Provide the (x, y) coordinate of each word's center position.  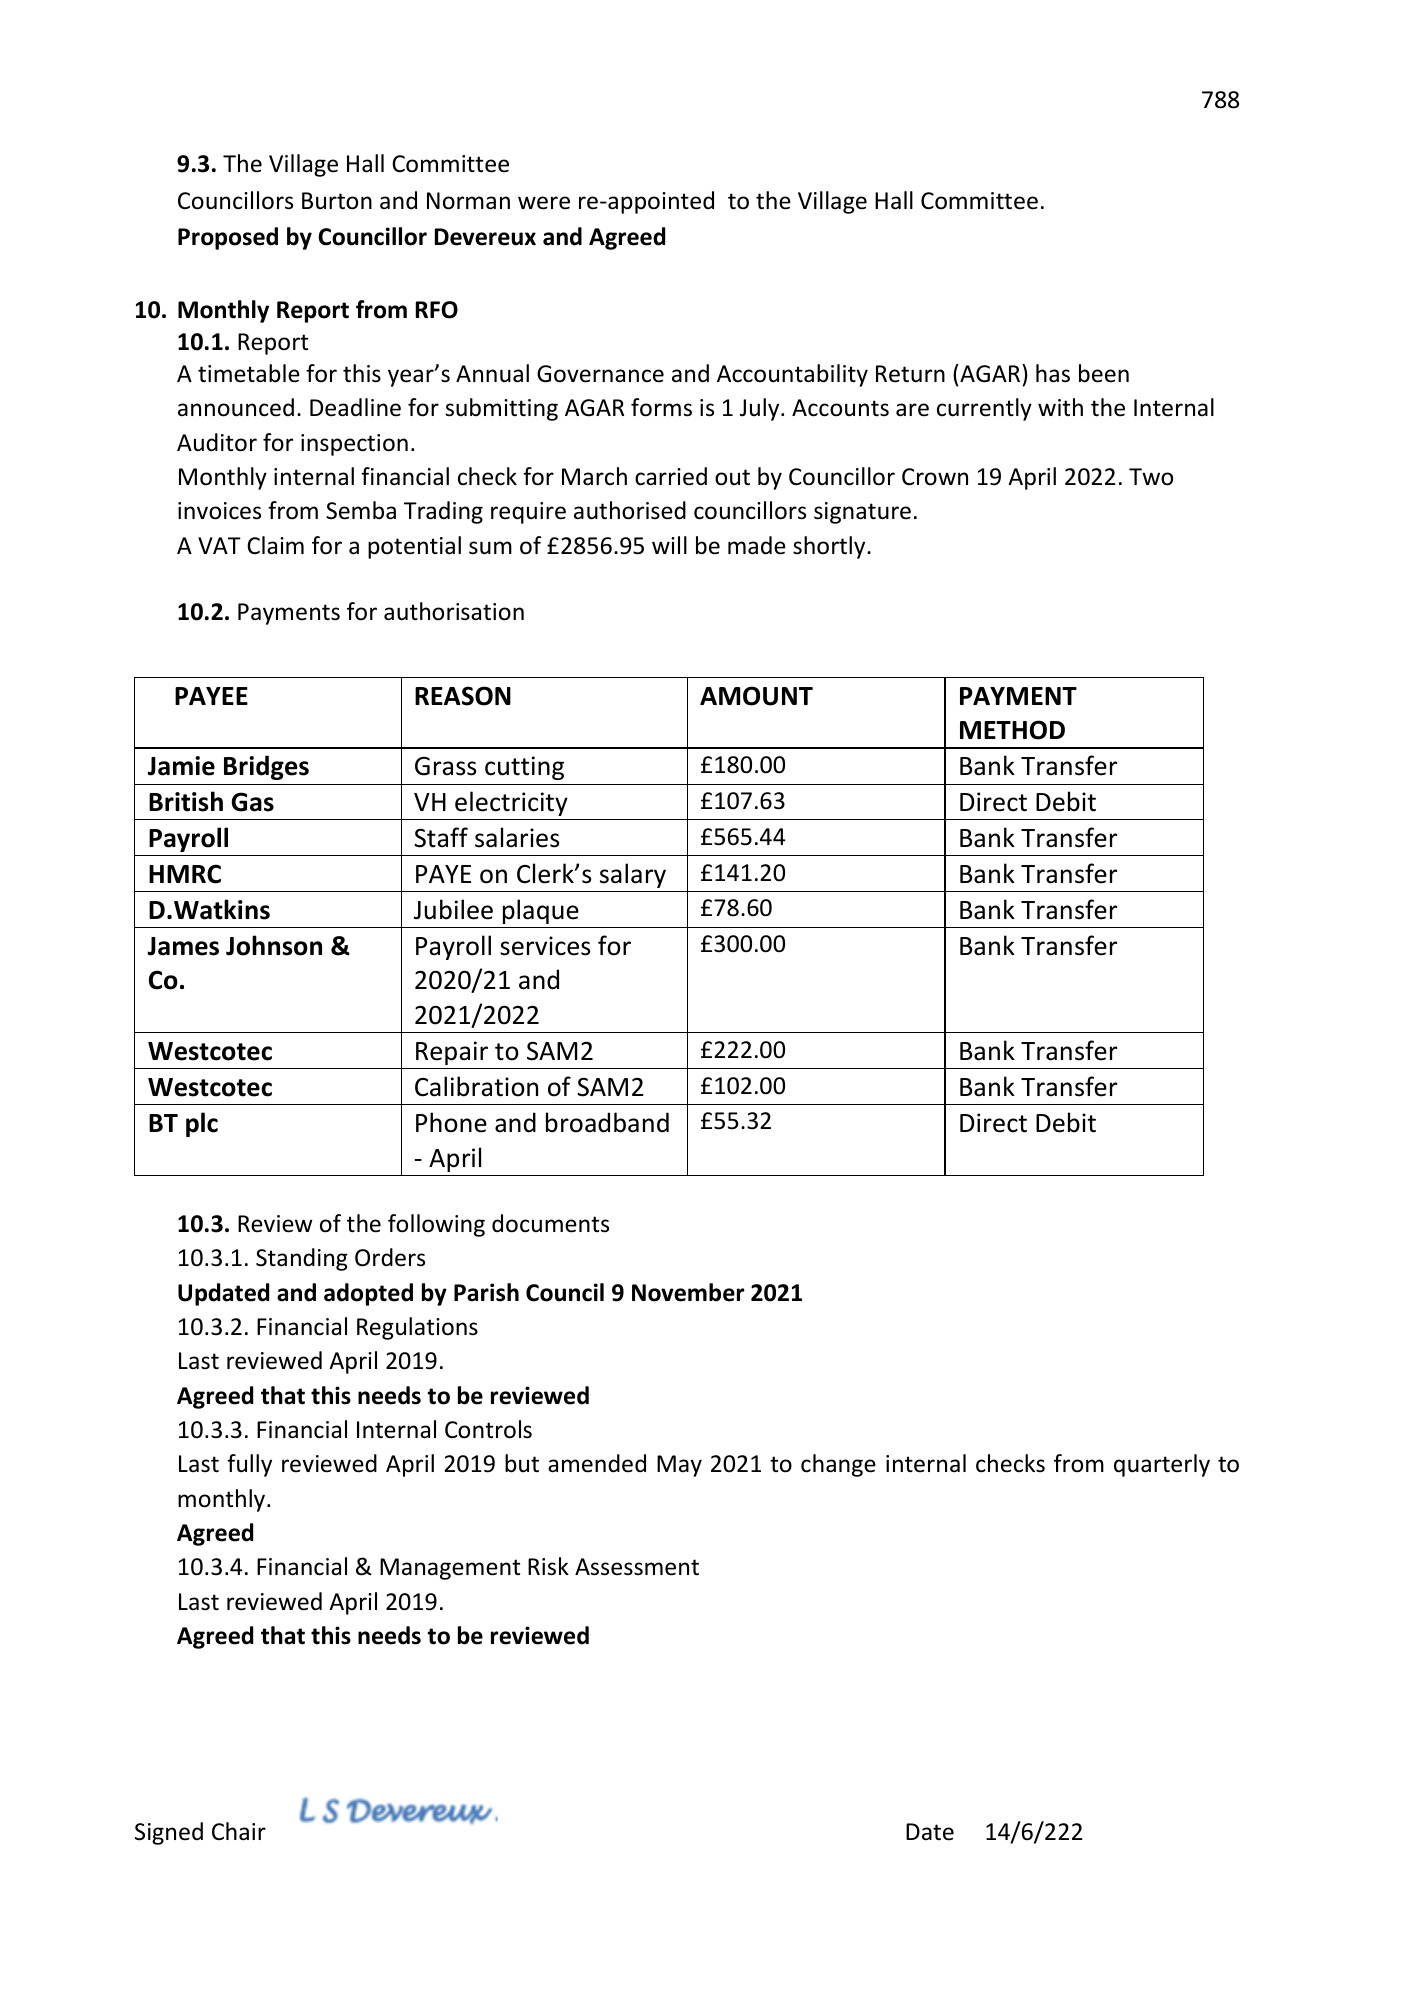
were (544, 203)
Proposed (228, 238)
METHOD (1012, 730)
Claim (275, 545)
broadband (607, 1122)
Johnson (274, 945)
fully (249, 1465)
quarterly (1162, 1465)
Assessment (637, 1567)
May (679, 1466)
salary (633, 875)
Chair (239, 1831)
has (1053, 373)
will (669, 545)
